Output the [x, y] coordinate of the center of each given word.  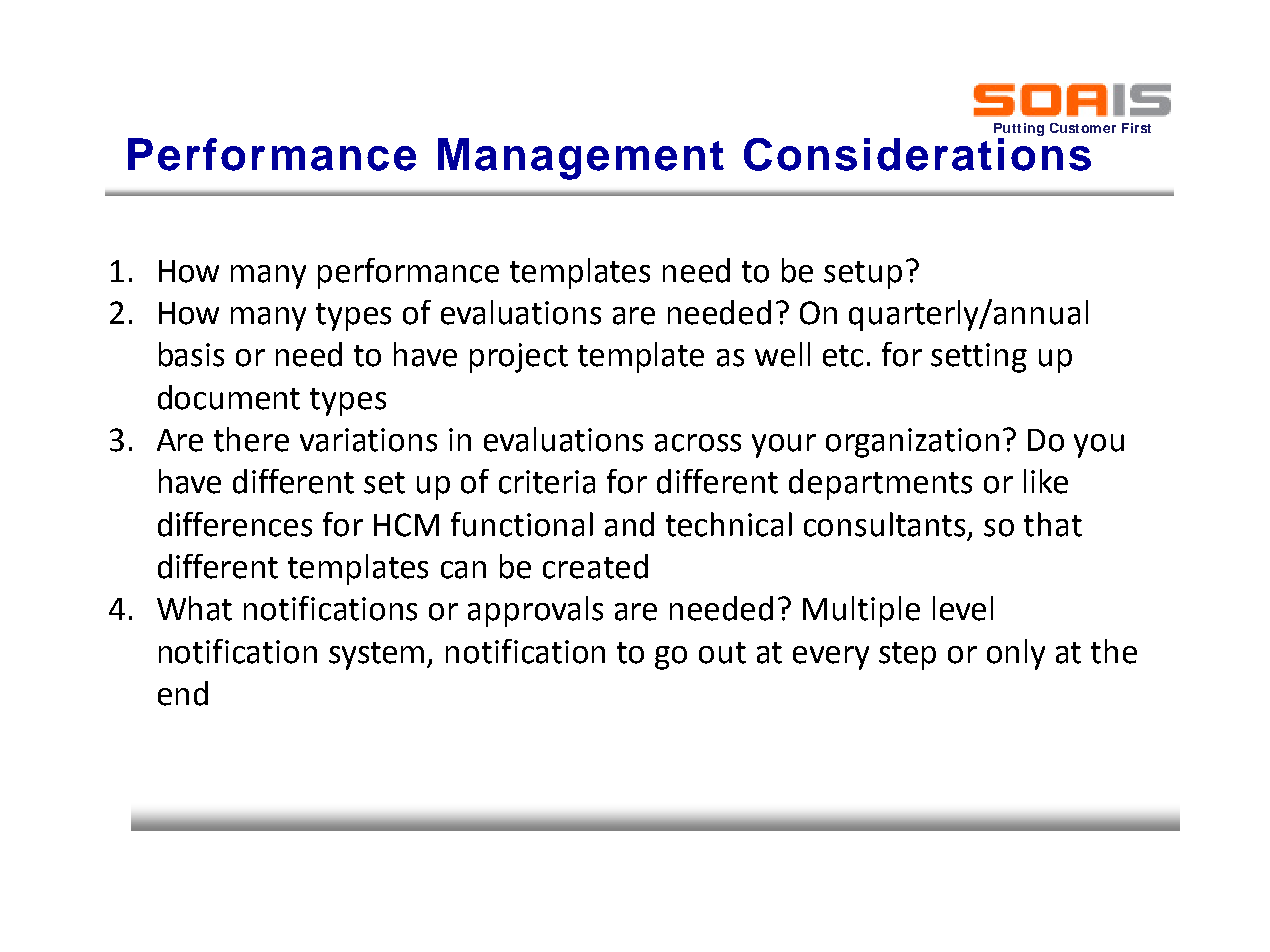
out [722, 653]
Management [581, 159]
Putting [1019, 129]
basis [191, 354]
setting [979, 358]
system [376, 656]
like [1046, 481]
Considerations [917, 153]
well [782, 354]
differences [235, 524]
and [629, 524]
